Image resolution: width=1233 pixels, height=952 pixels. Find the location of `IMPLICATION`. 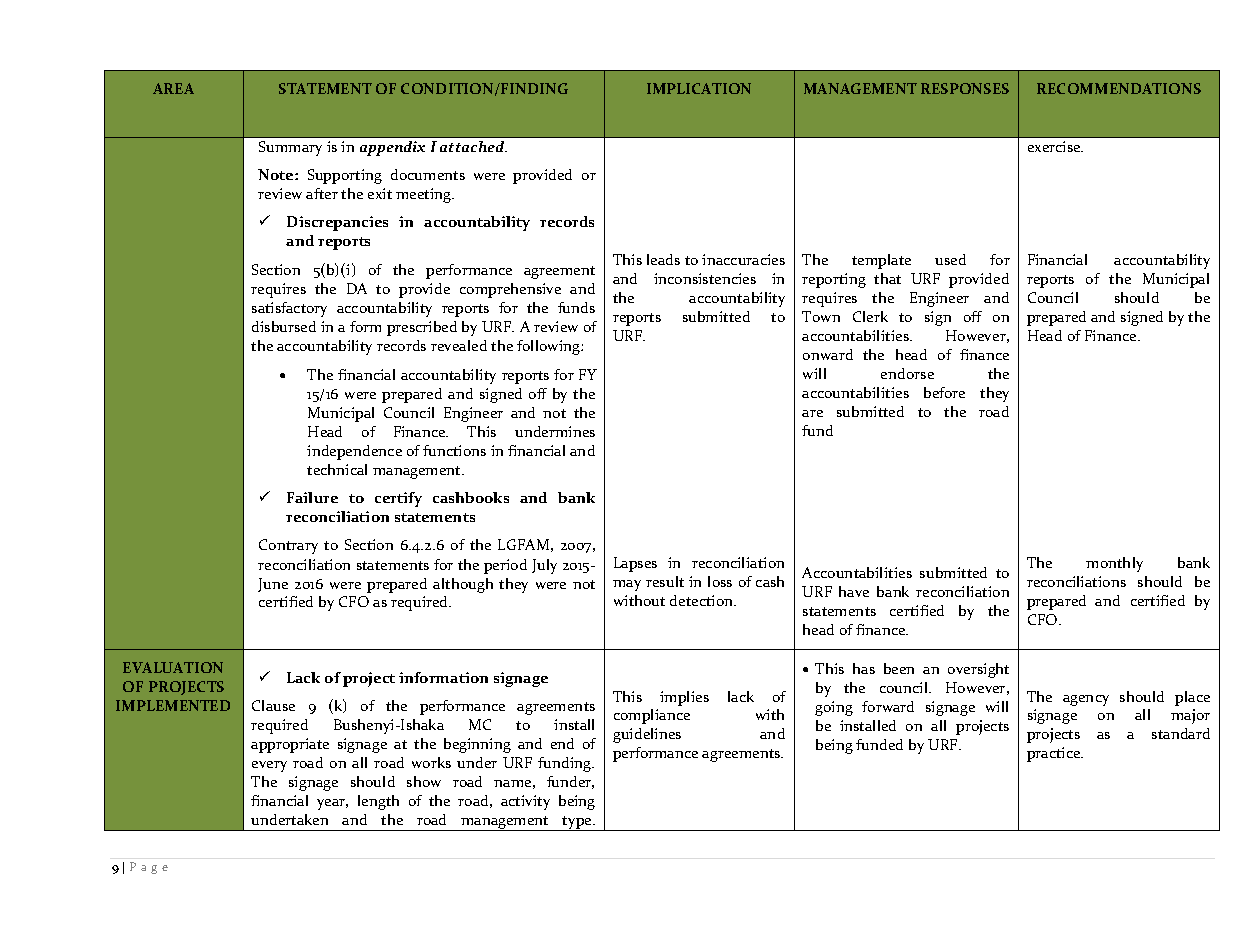

IMPLICATION is located at coordinates (699, 88).
